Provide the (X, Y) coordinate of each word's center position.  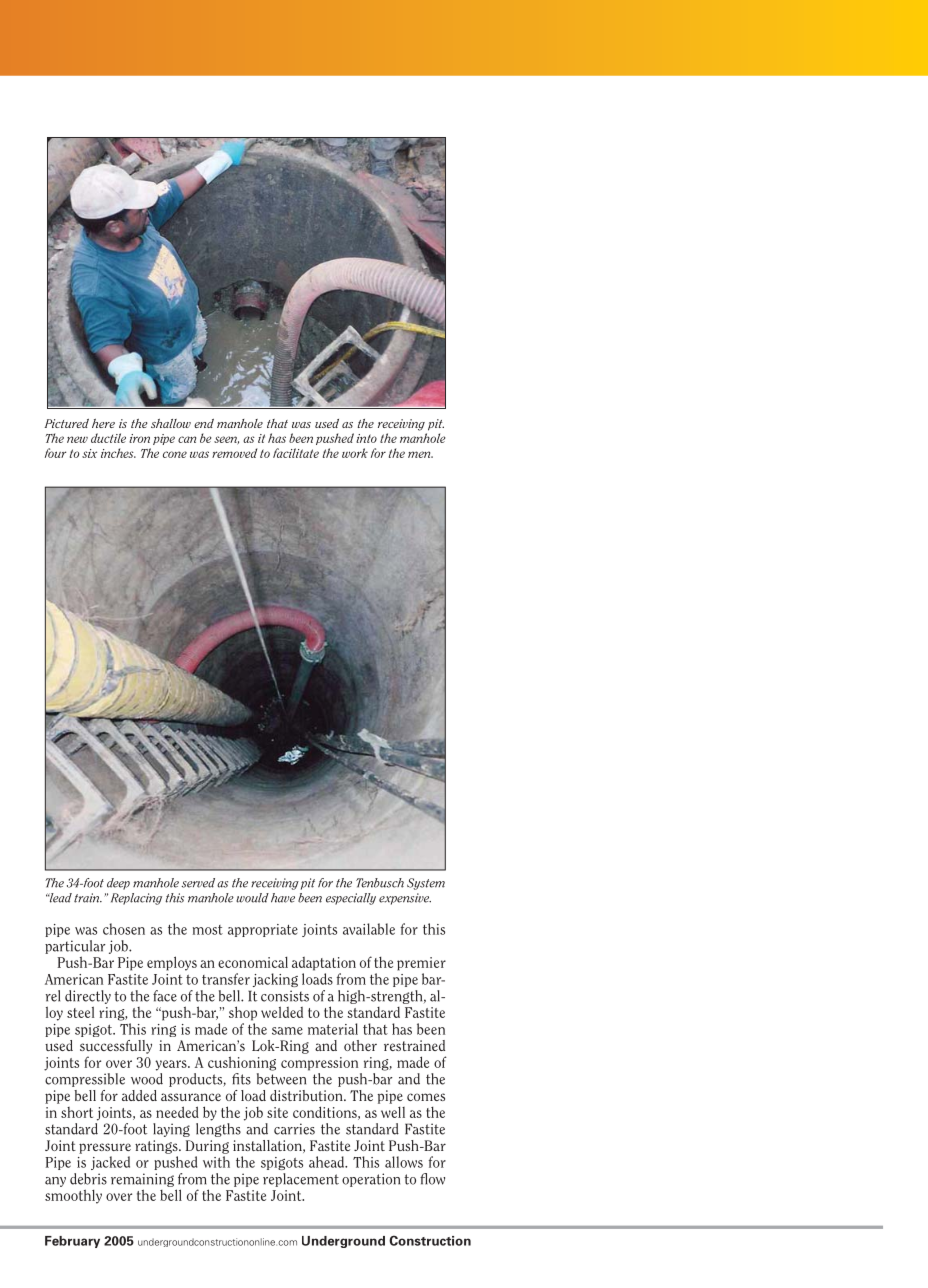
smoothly (73, 1196)
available (369, 929)
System (426, 884)
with (216, 1162)
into (366, 438)
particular (75, 947)
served (198, 883)
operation (371, 1180)
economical (253, 962)
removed (234, 453)
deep (118, 884)
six (89, 453)
